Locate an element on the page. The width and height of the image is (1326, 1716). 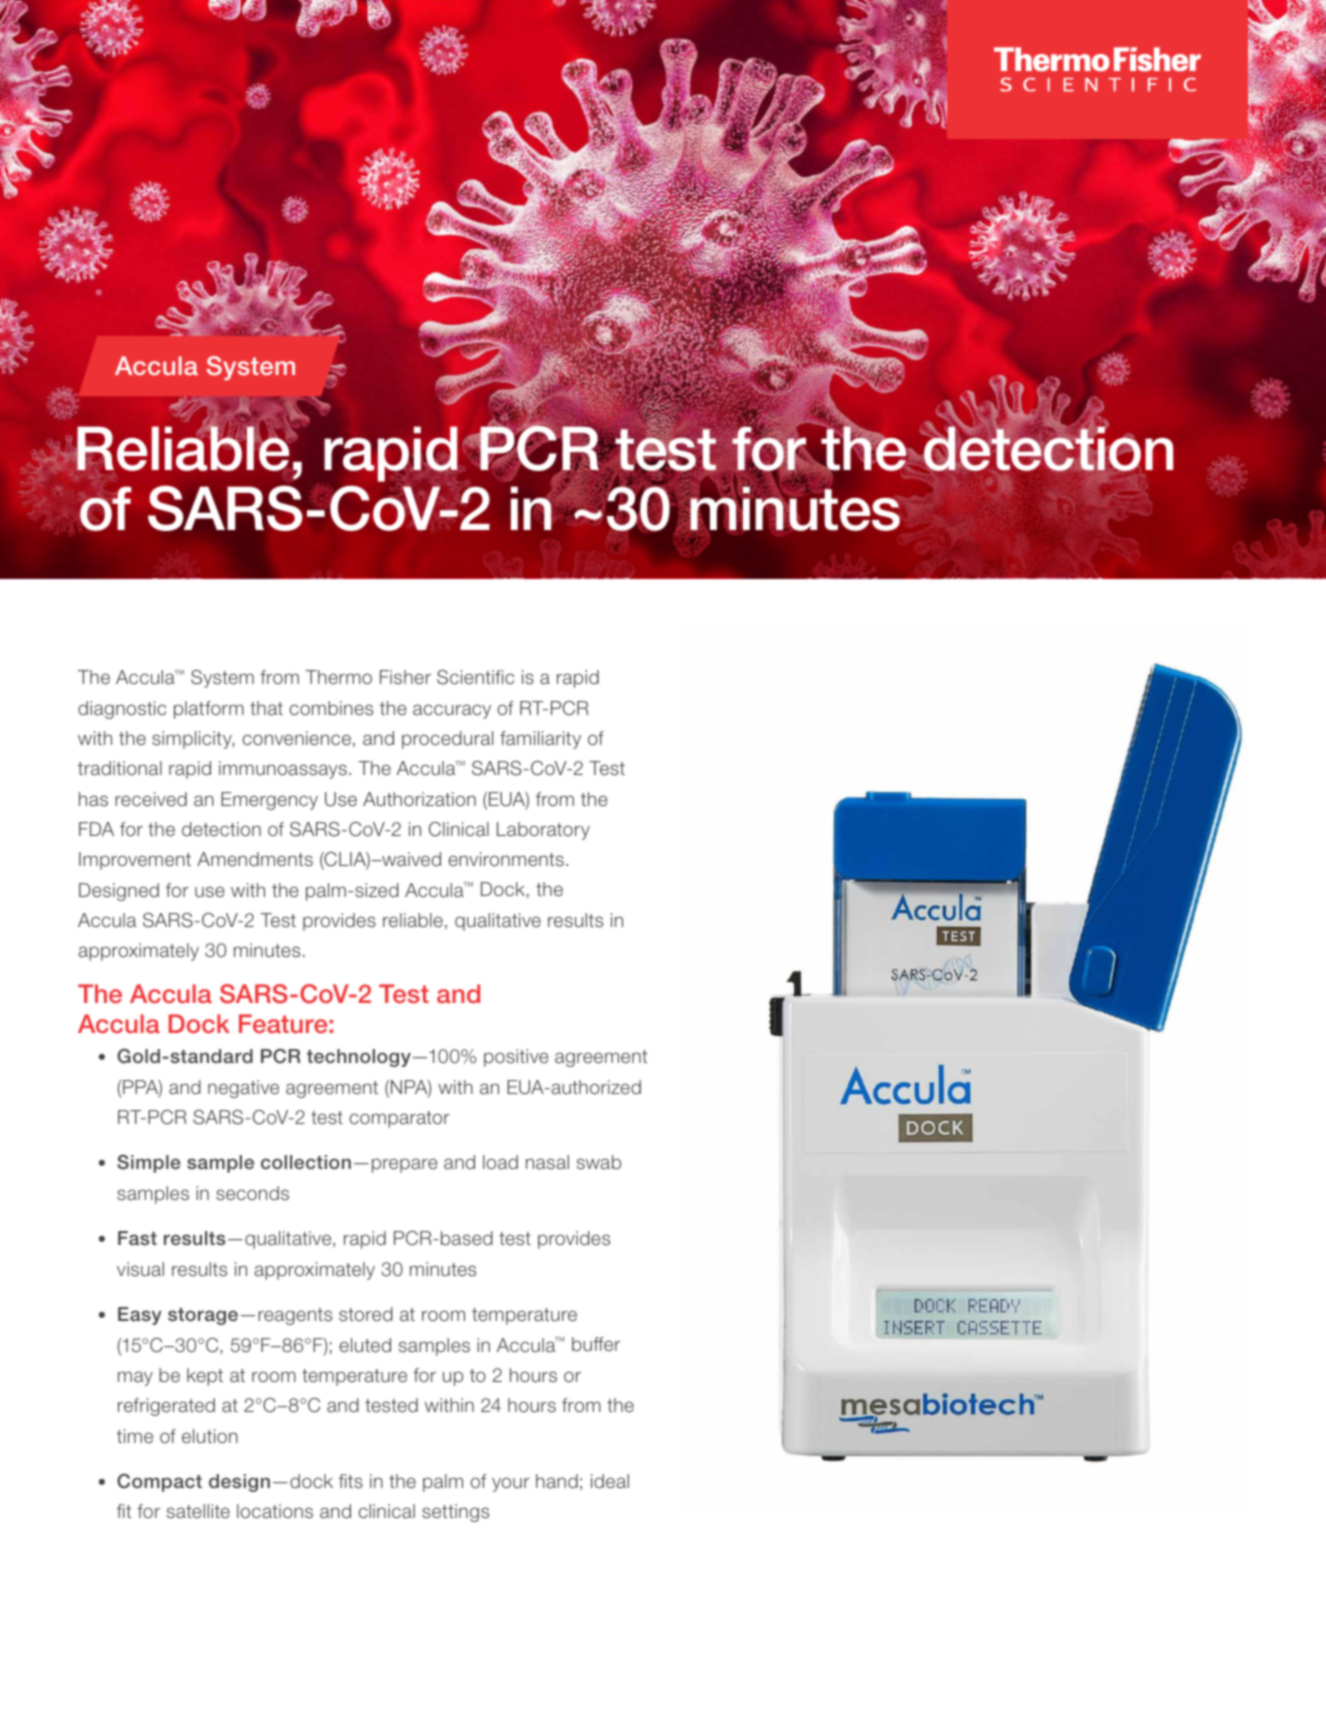
comparator is located at coordinates (399, 1119).
